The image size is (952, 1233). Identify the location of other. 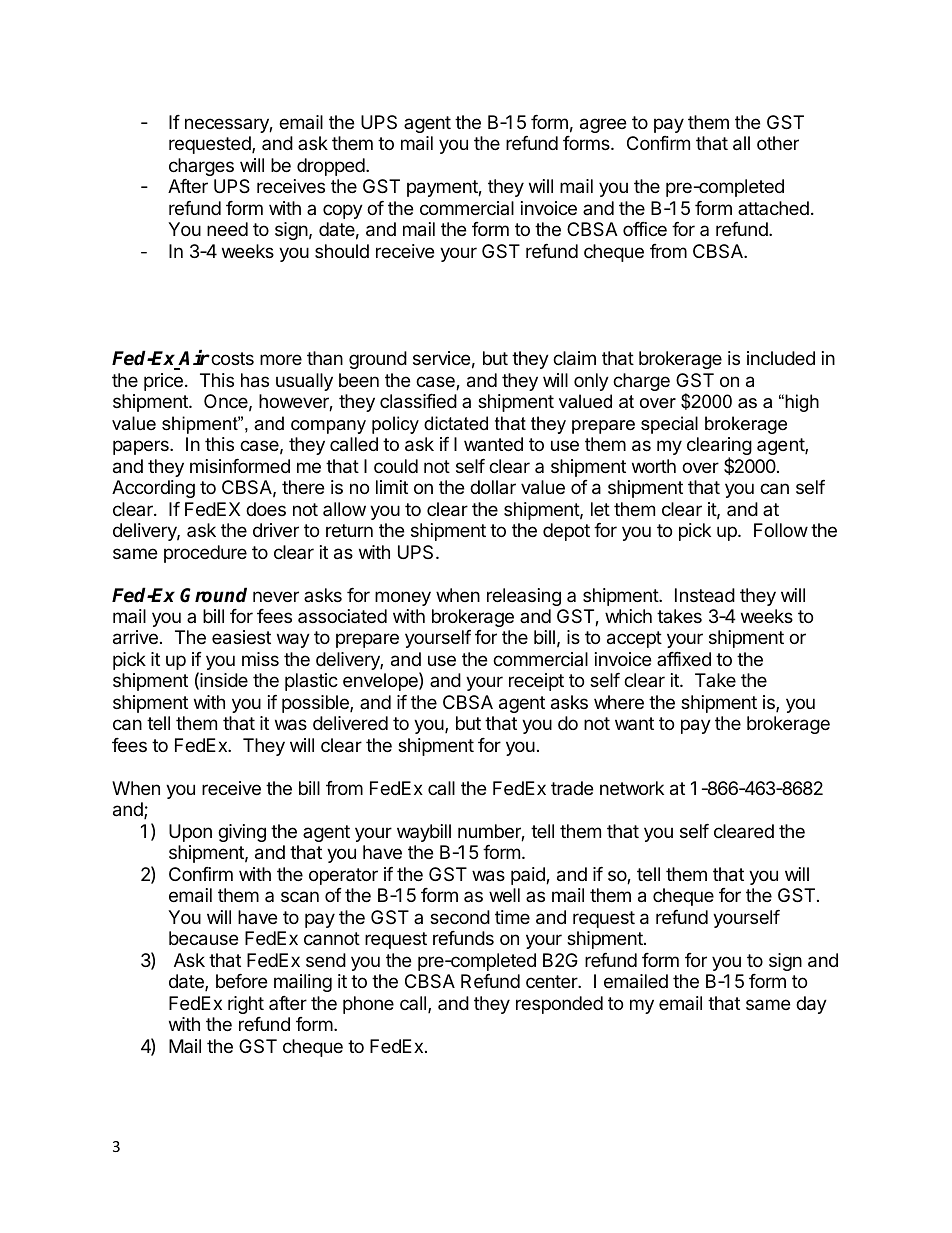
(778, 143).
